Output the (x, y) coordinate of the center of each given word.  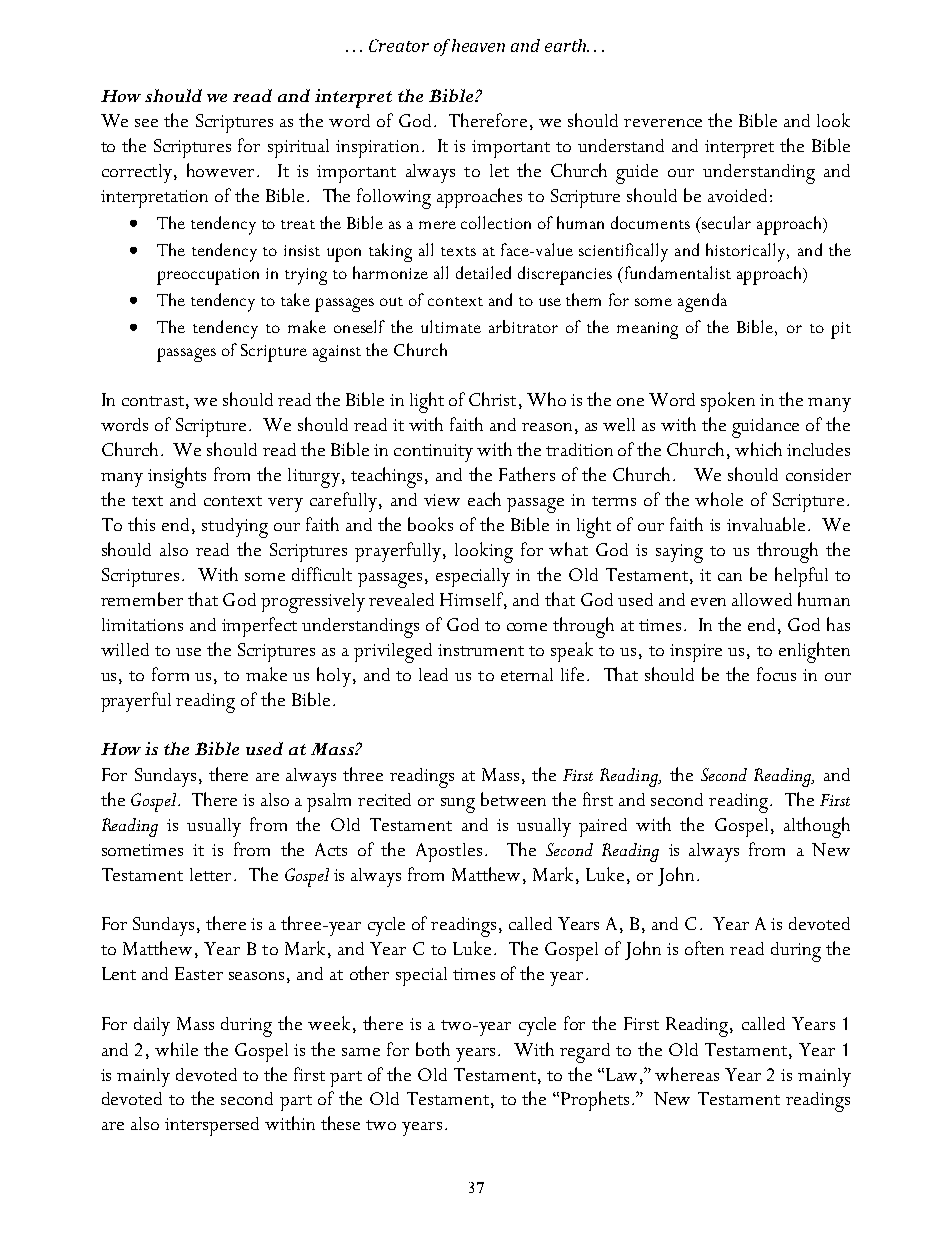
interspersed (212, 1126)
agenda (702, 302)
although (817, 827)
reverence (663, 123)
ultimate (451, 326)
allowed (762, 599)
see (146, 123)
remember (142, 599)
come (527, 627)
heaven (478, 45)
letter (210, 874)
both (433, 1049)
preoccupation (208, 276)
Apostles (449, 852)
